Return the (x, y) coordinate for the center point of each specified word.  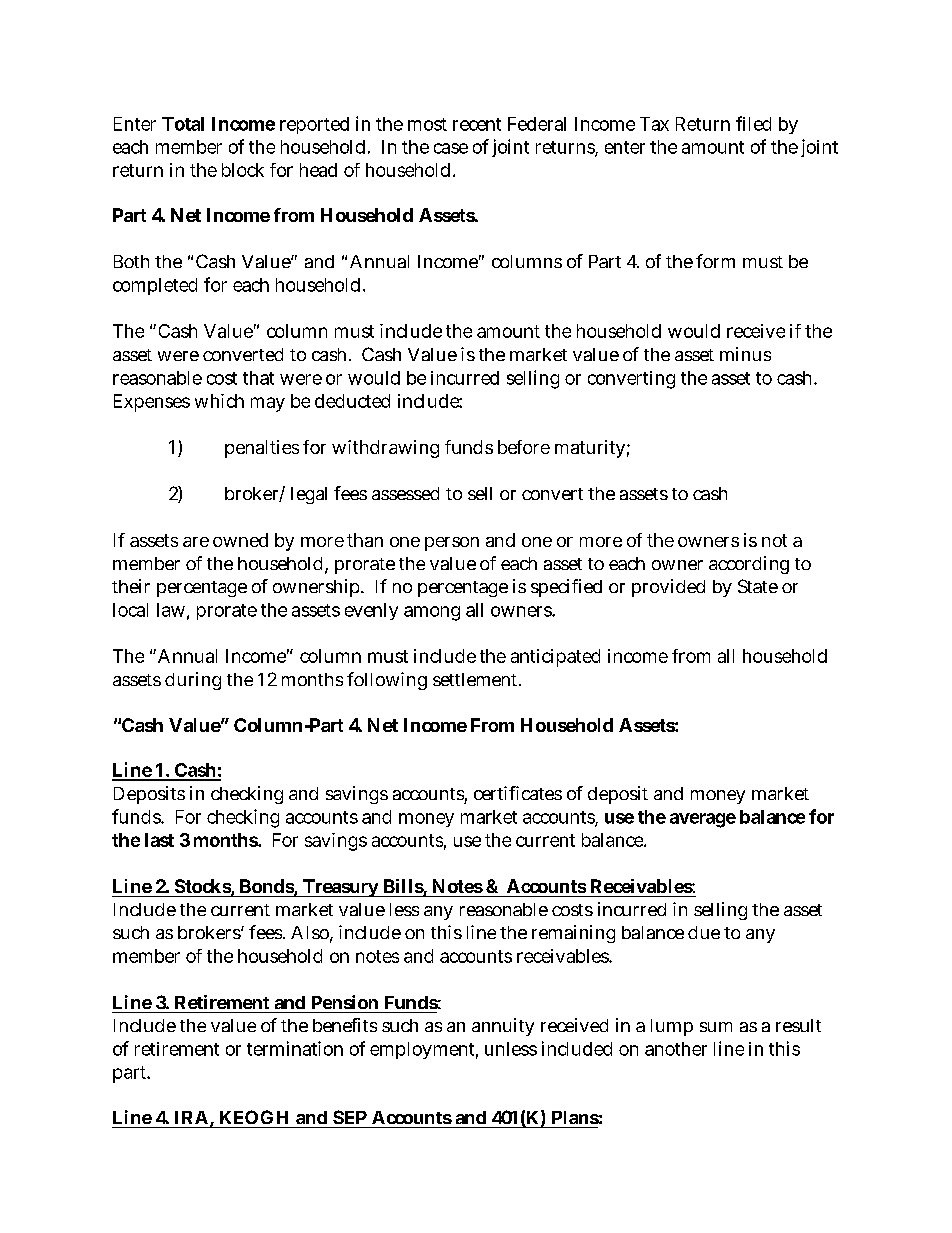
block (243, 170)
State (758, 586)
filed (753, 123)
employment (424, 1050)
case (451, 148)
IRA (191, 1117)
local (130, 610)
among (432, 613)
